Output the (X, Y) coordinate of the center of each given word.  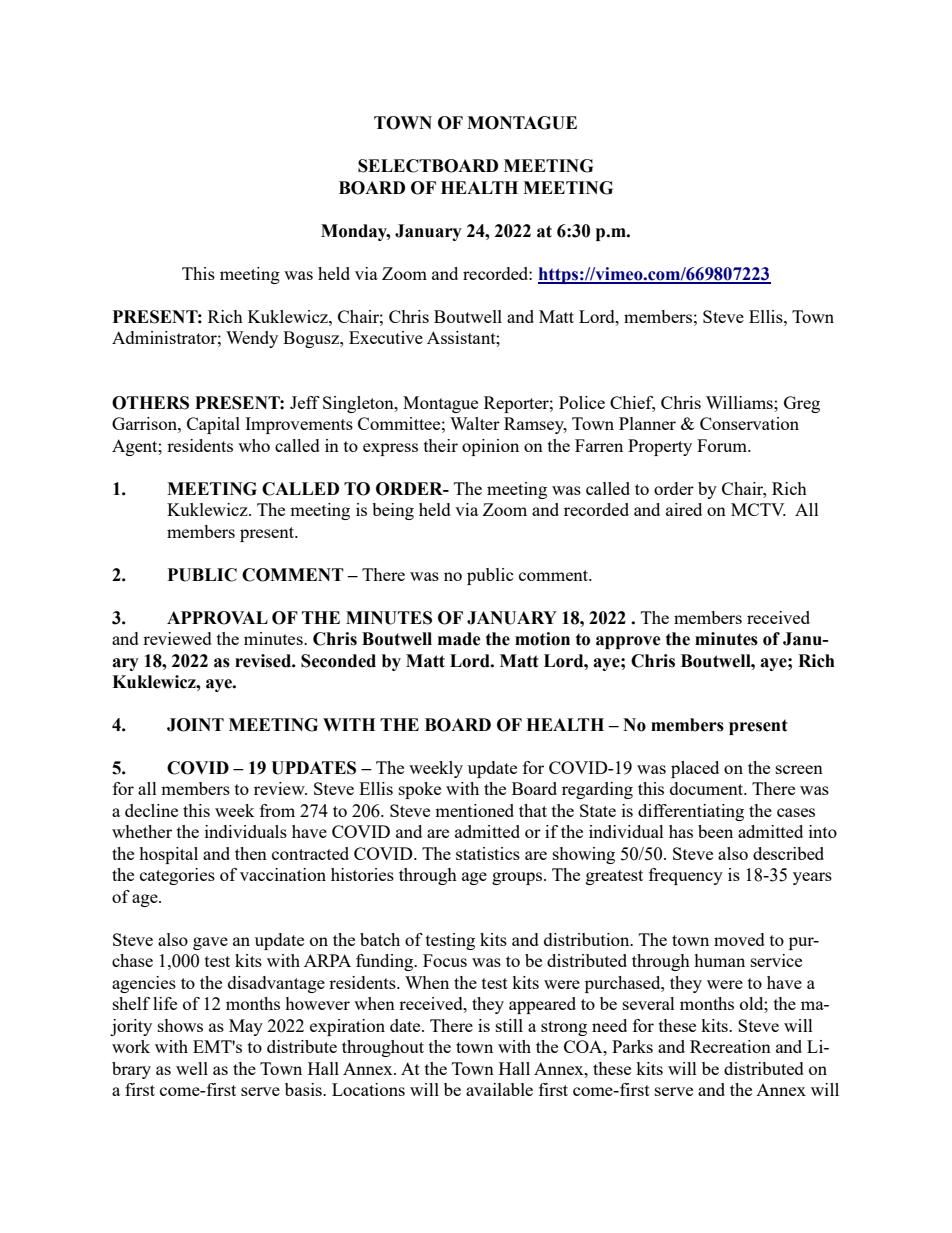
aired (684, 509)
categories (177, 876)
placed (695, 769)
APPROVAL (217, 618)
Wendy (252, 339)
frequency (686, 876)
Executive (386, 337)
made (459, 639)
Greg (802, 404)
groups (518, 878)
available (499, 1089)
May (246, 1027)
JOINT (195, 725)
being (393, 511)
